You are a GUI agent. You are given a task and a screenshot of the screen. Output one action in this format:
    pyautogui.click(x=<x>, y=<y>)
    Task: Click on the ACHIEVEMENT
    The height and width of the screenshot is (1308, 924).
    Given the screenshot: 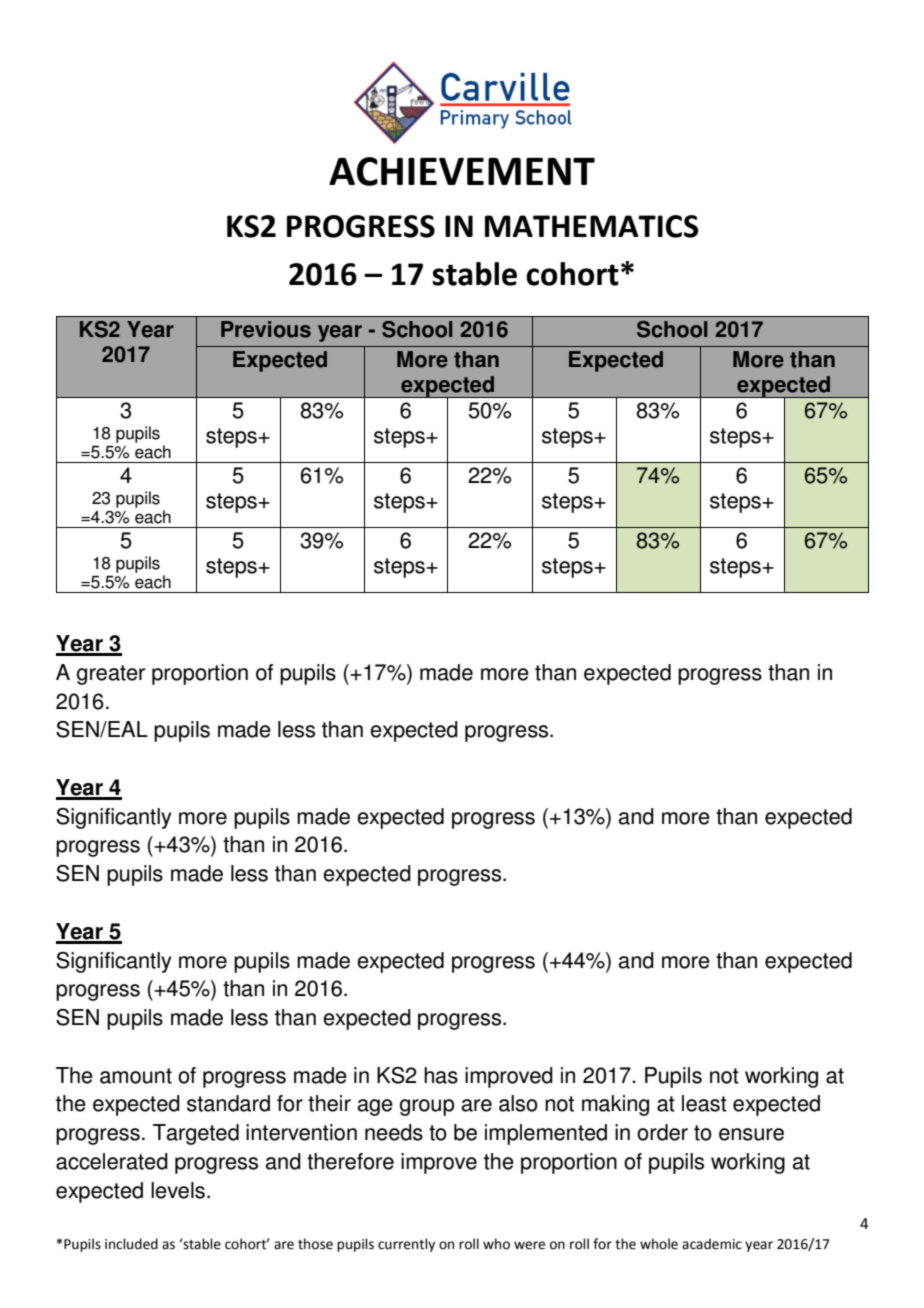 What is the action you would take?
    pyautogui.click(x=462, y=171)
